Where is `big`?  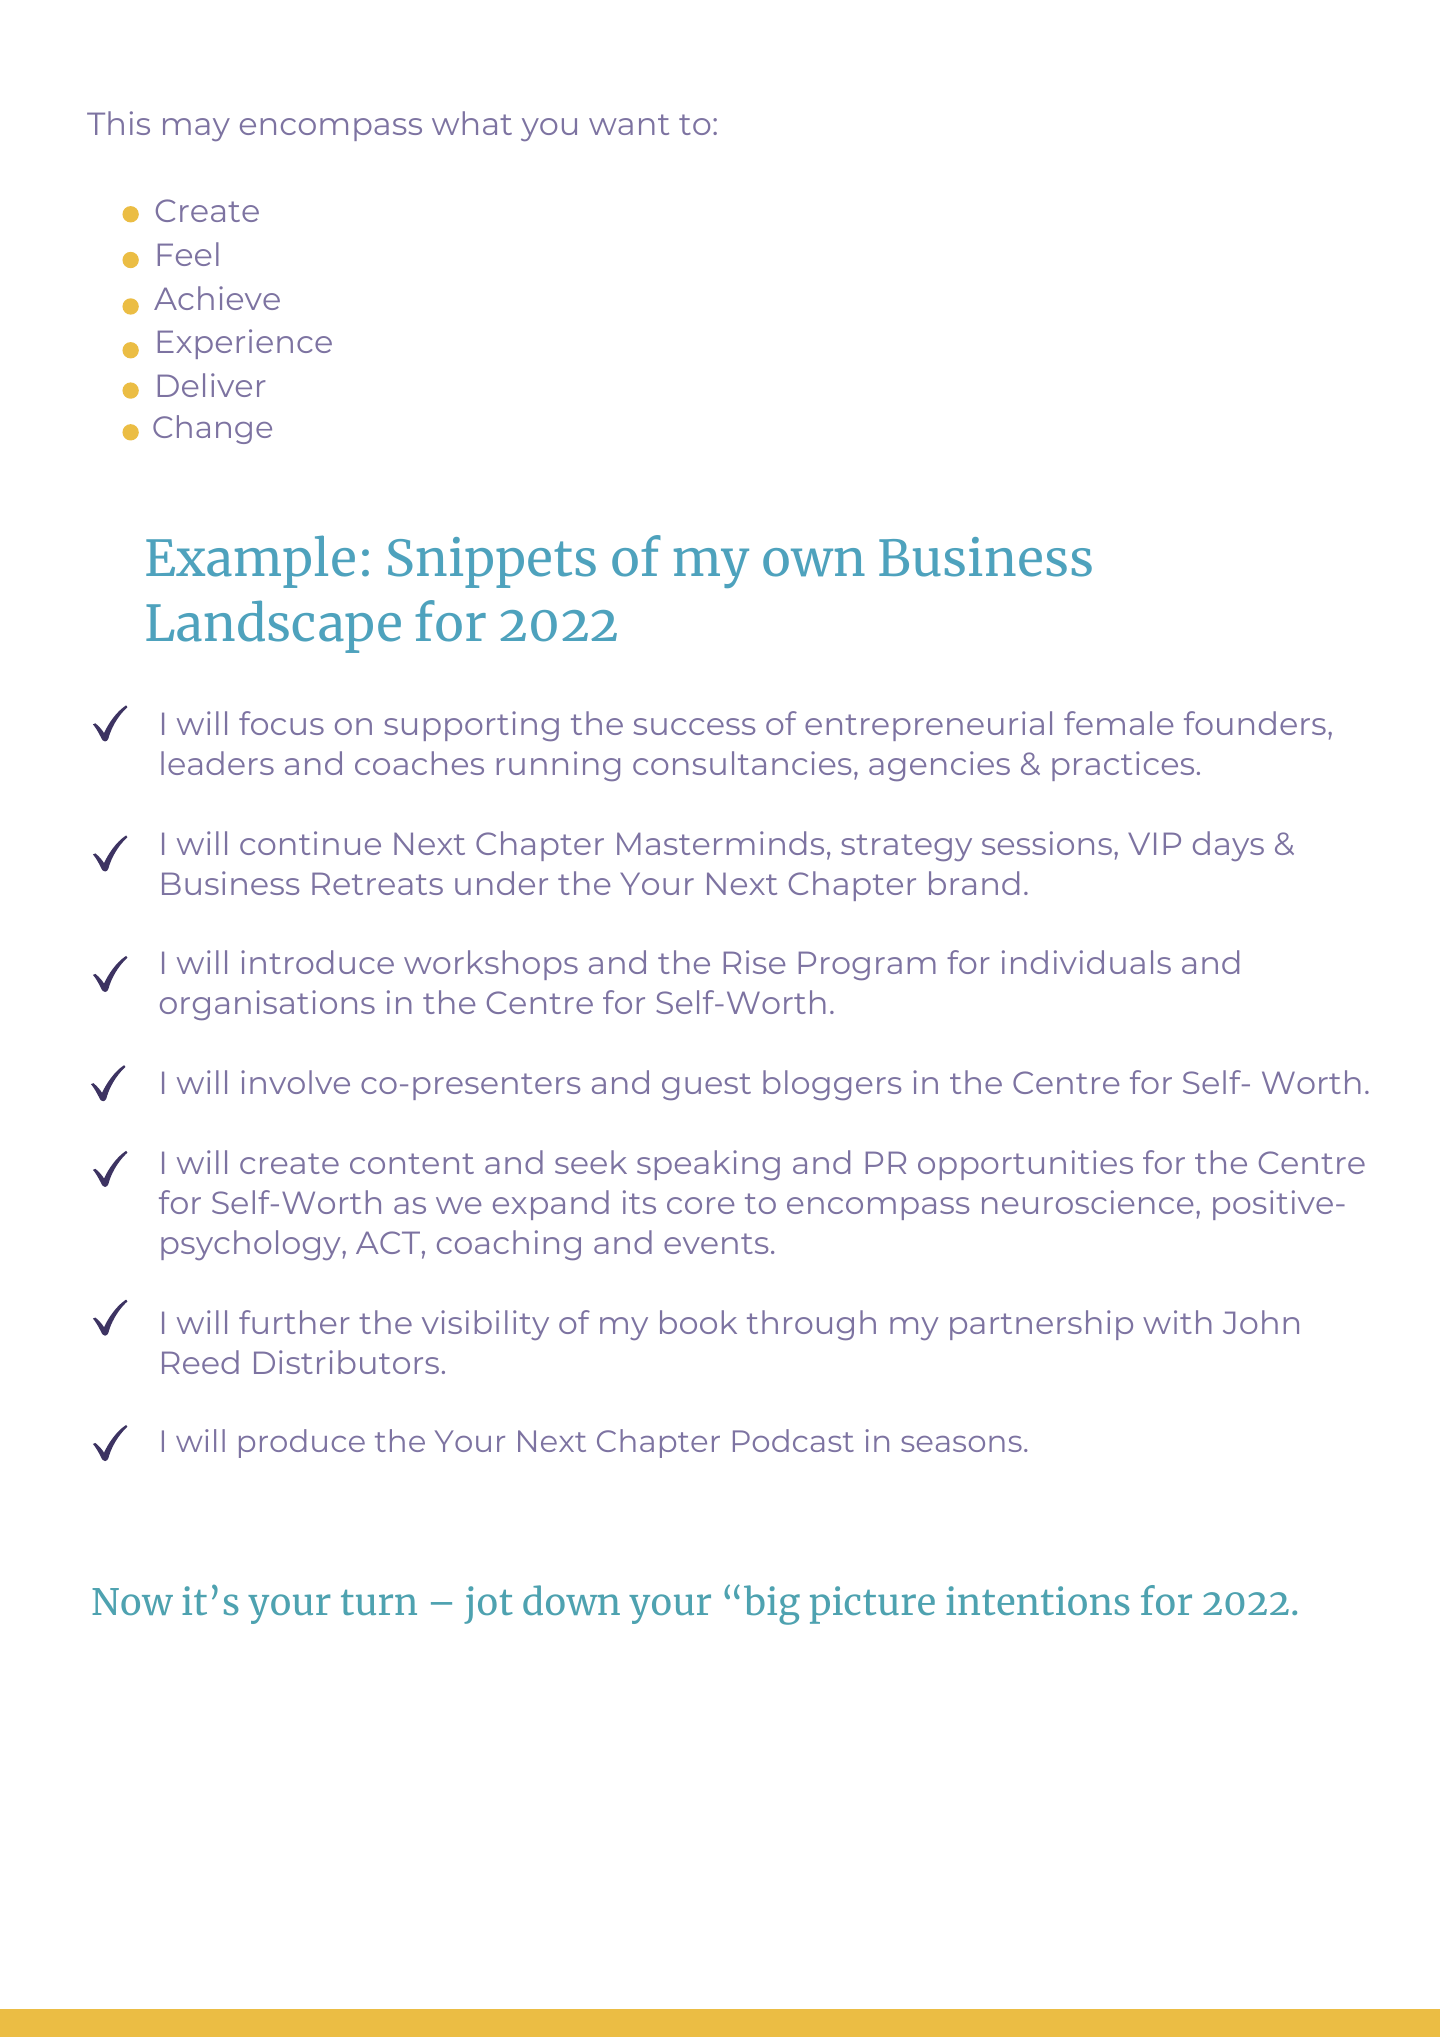
big is located at coordinates (772, 1605).
